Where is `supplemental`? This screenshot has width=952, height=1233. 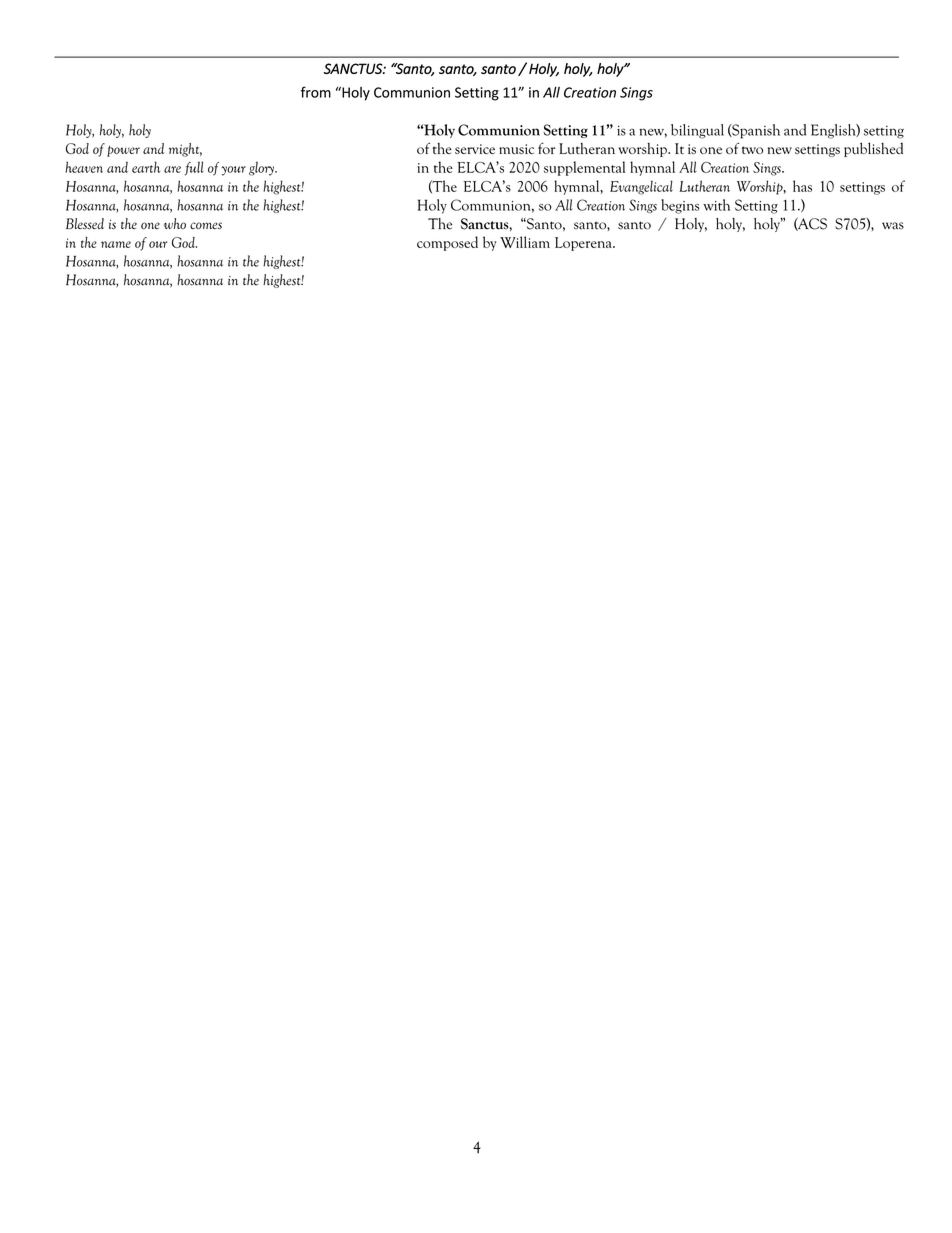 supplemental is located at coordinates (585, 168).
